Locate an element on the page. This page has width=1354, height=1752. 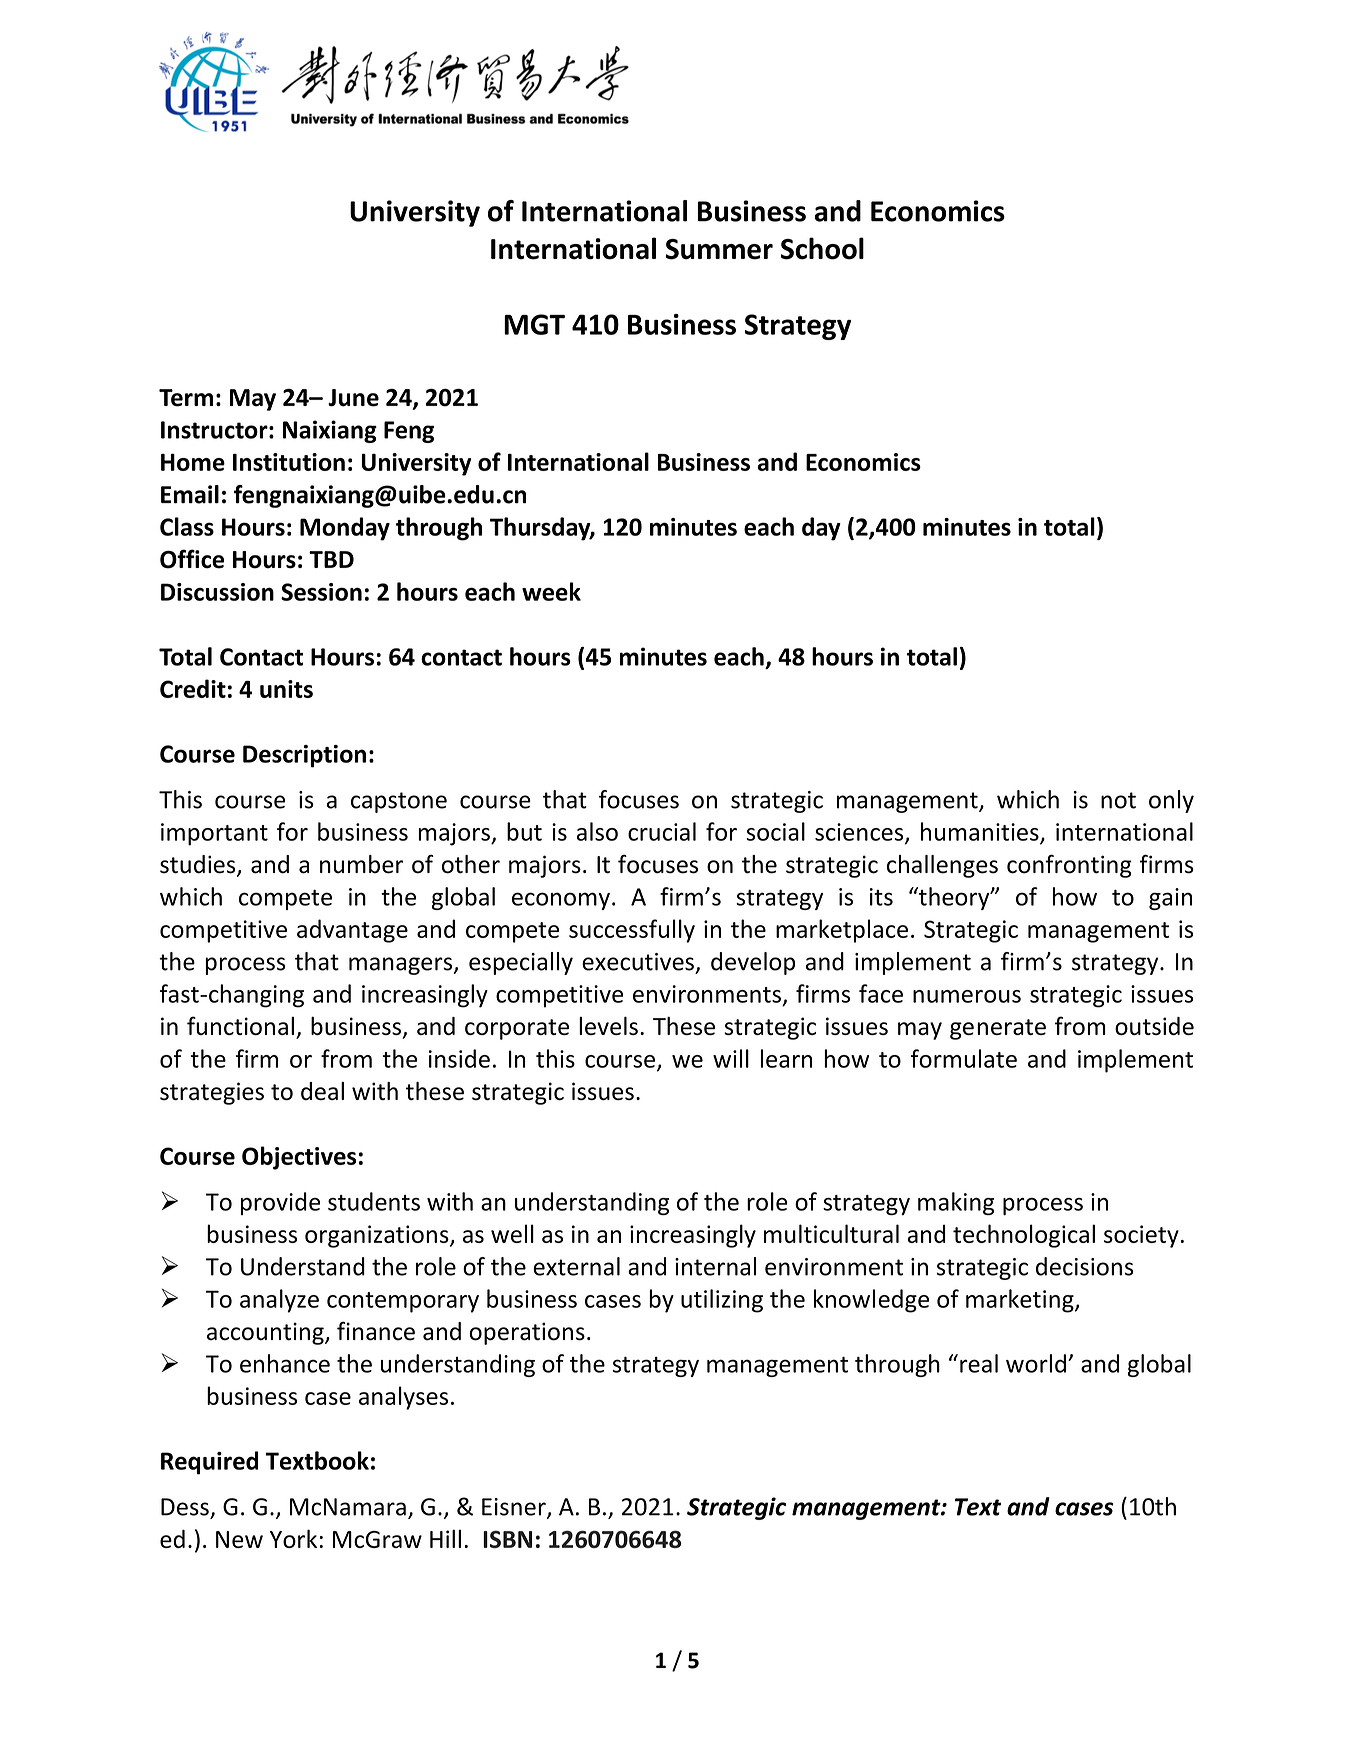
confronting is located at coordinates (1069, 866).
